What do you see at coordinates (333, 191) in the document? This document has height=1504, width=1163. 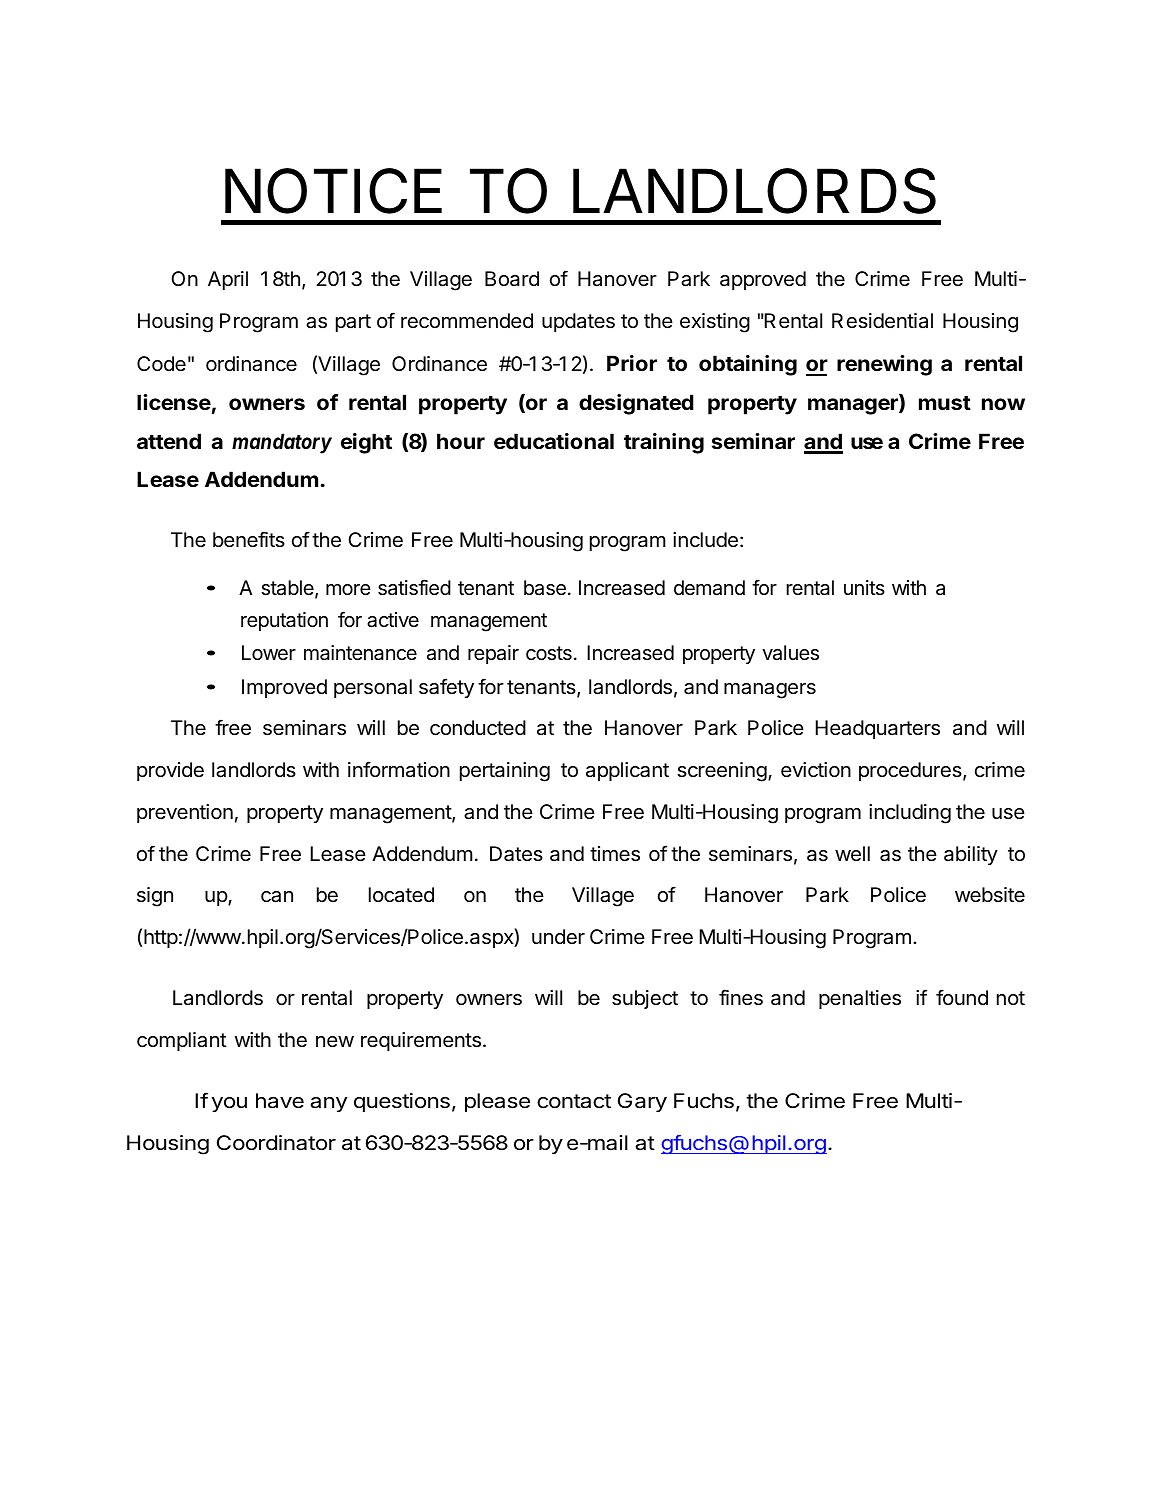 I see `NOTICE` at bounding box center [333, 191].
